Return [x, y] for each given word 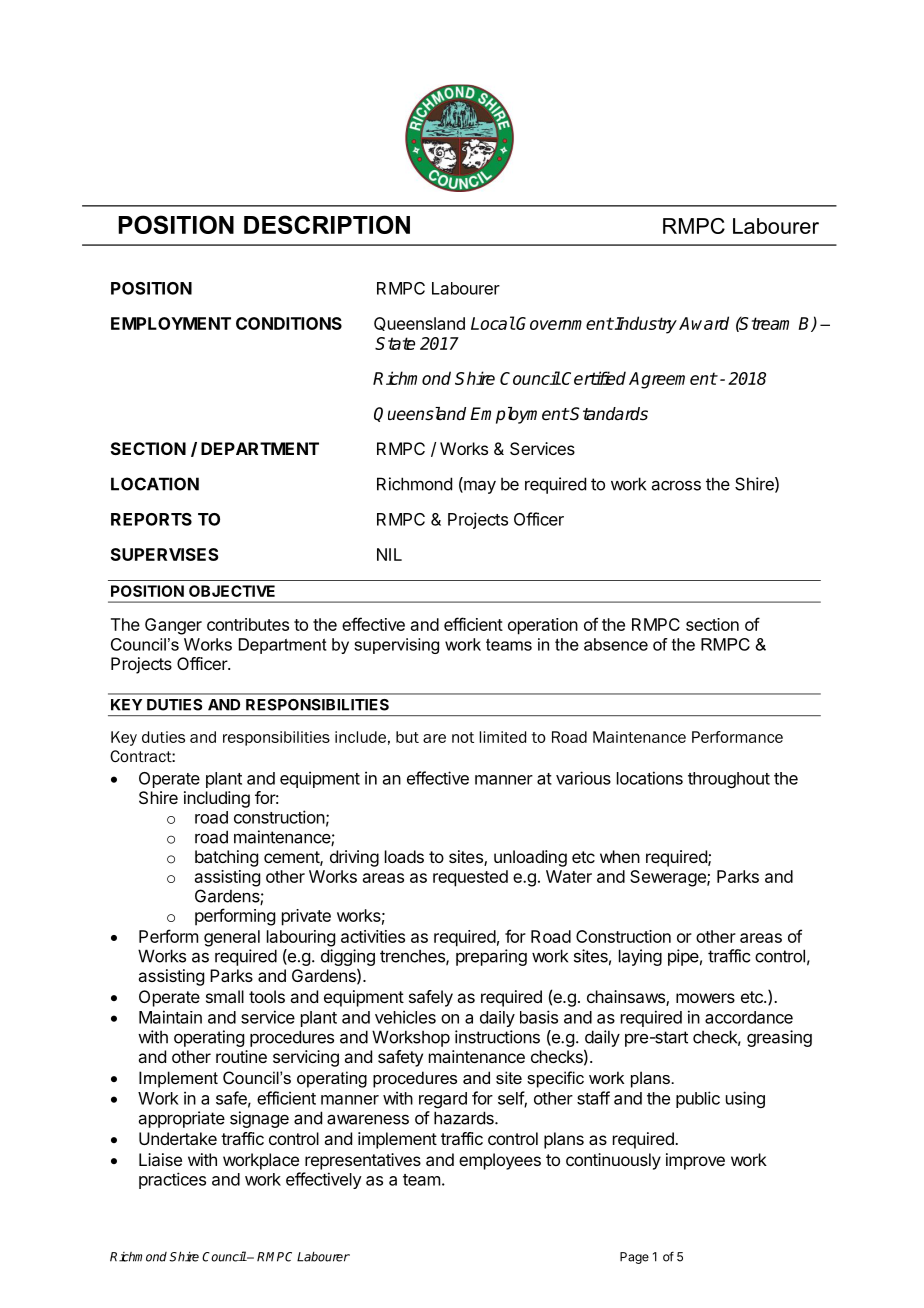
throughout [729, 780]
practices [172, 1180]
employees [500, 1161]
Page [634, 1258]
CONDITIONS [289, 323]
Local [493, 323]
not [463, 737]
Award [704, 323]
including [217, 799]
